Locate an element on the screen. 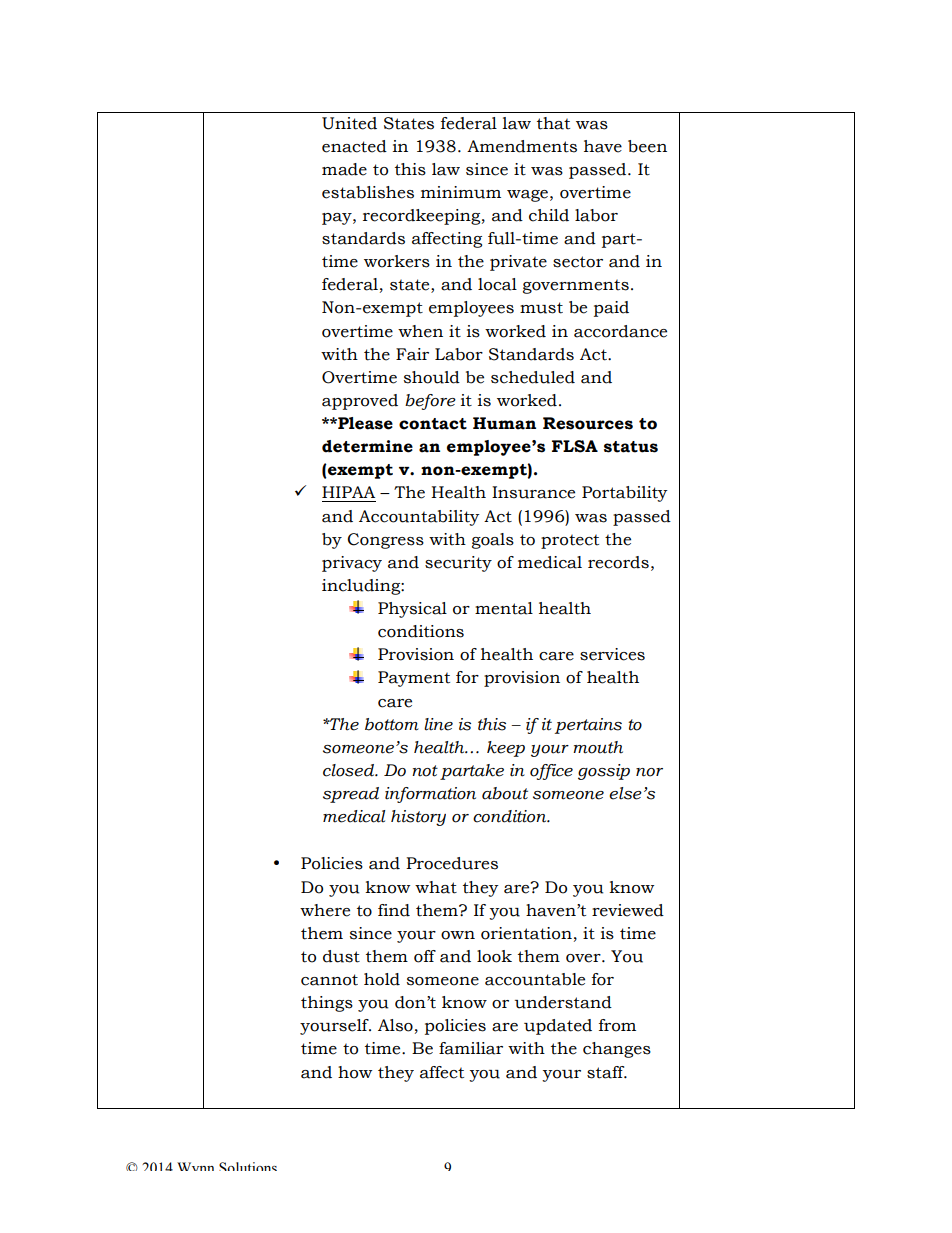  Solutions is located at coordinates (248, 1166).
